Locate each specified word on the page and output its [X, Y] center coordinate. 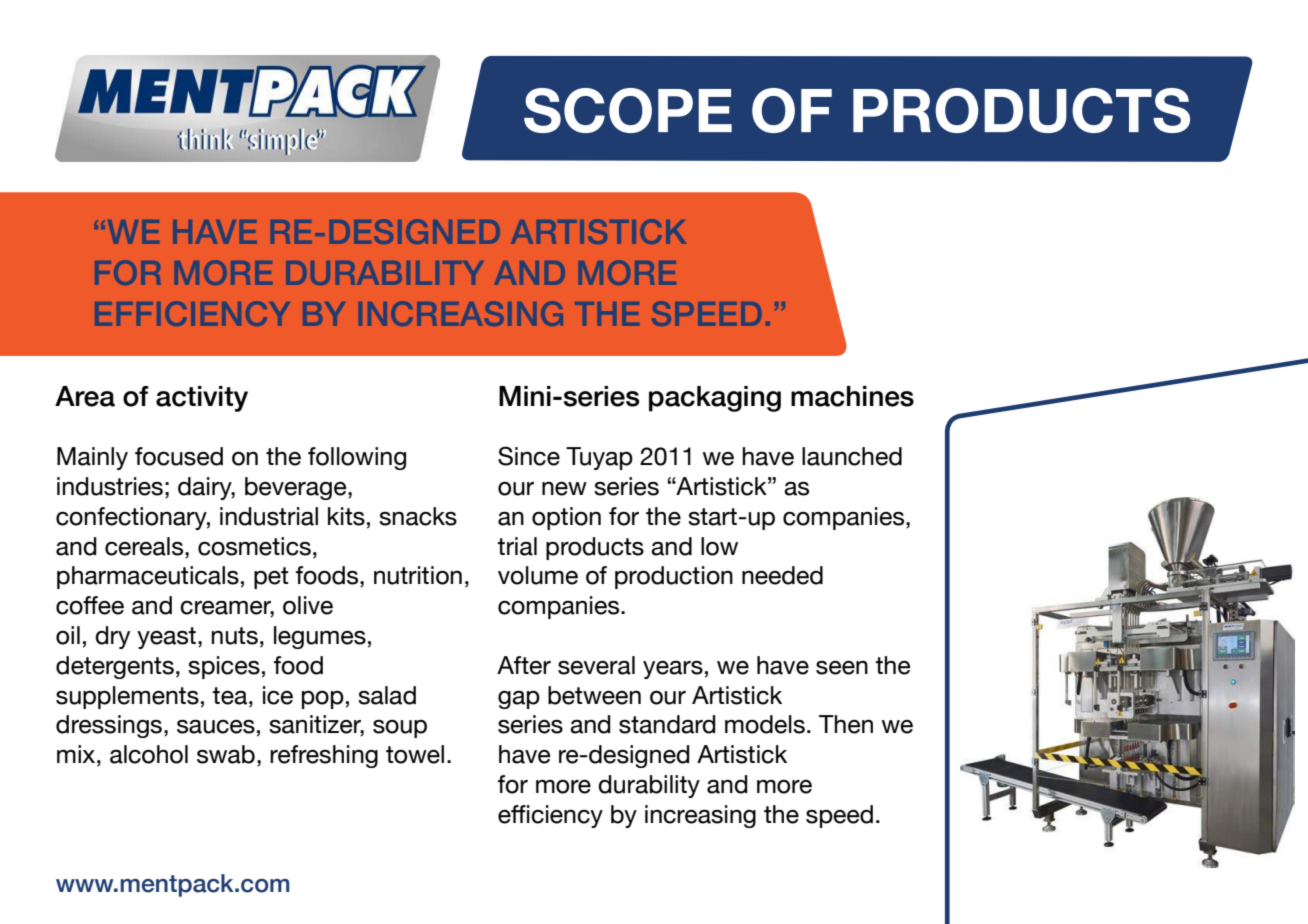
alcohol [149, 754]
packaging [715, 399]
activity [202, 399]
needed [782, 575]
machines [852, 396]
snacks [418, 516]
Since [529, 456]
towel [415, 754]
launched [852, 456]
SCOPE [628, 110]
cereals [145, 546]
